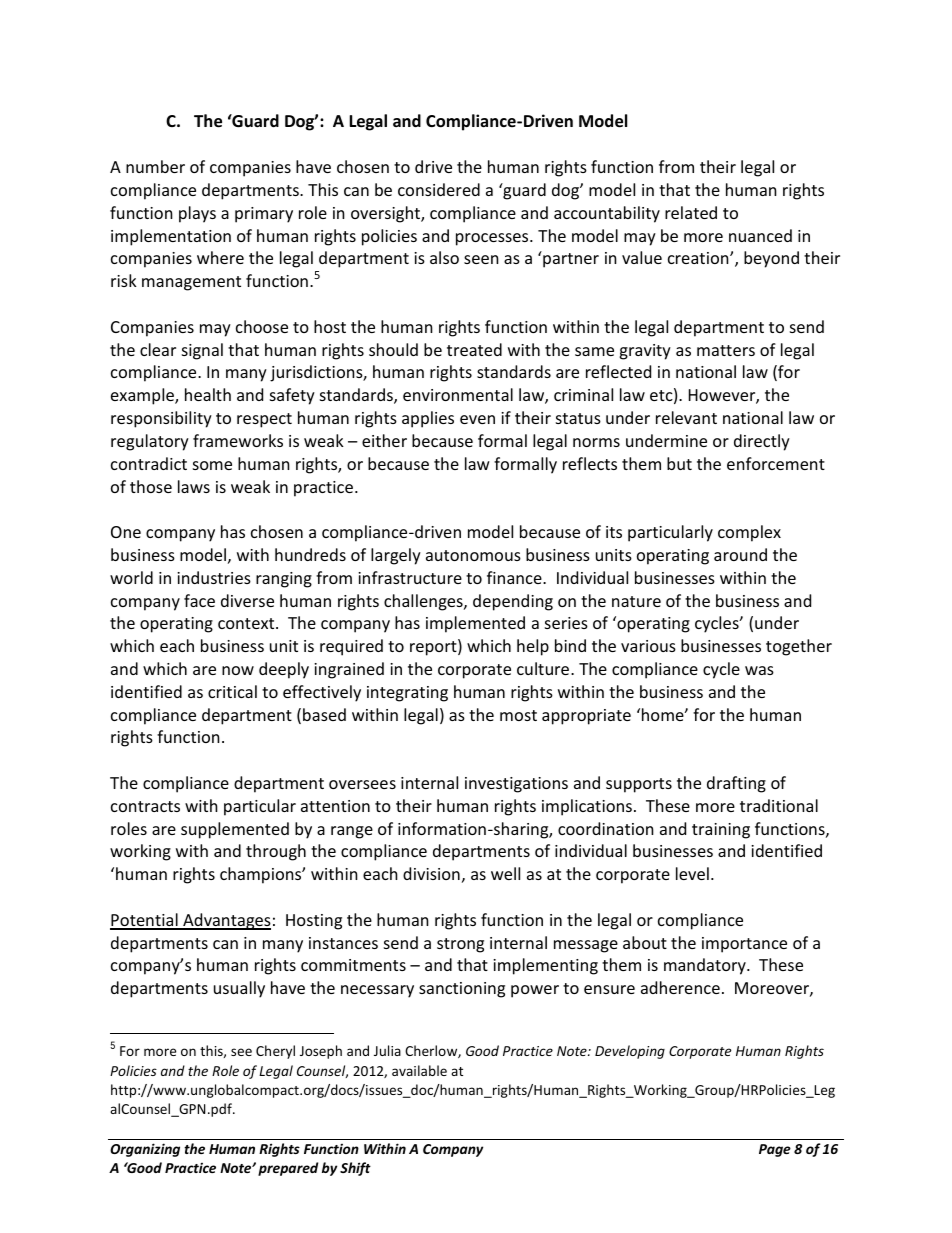 The width and height of the screenshot is (952, 1233). I want to click on Organizing, so click(145, 1150).
